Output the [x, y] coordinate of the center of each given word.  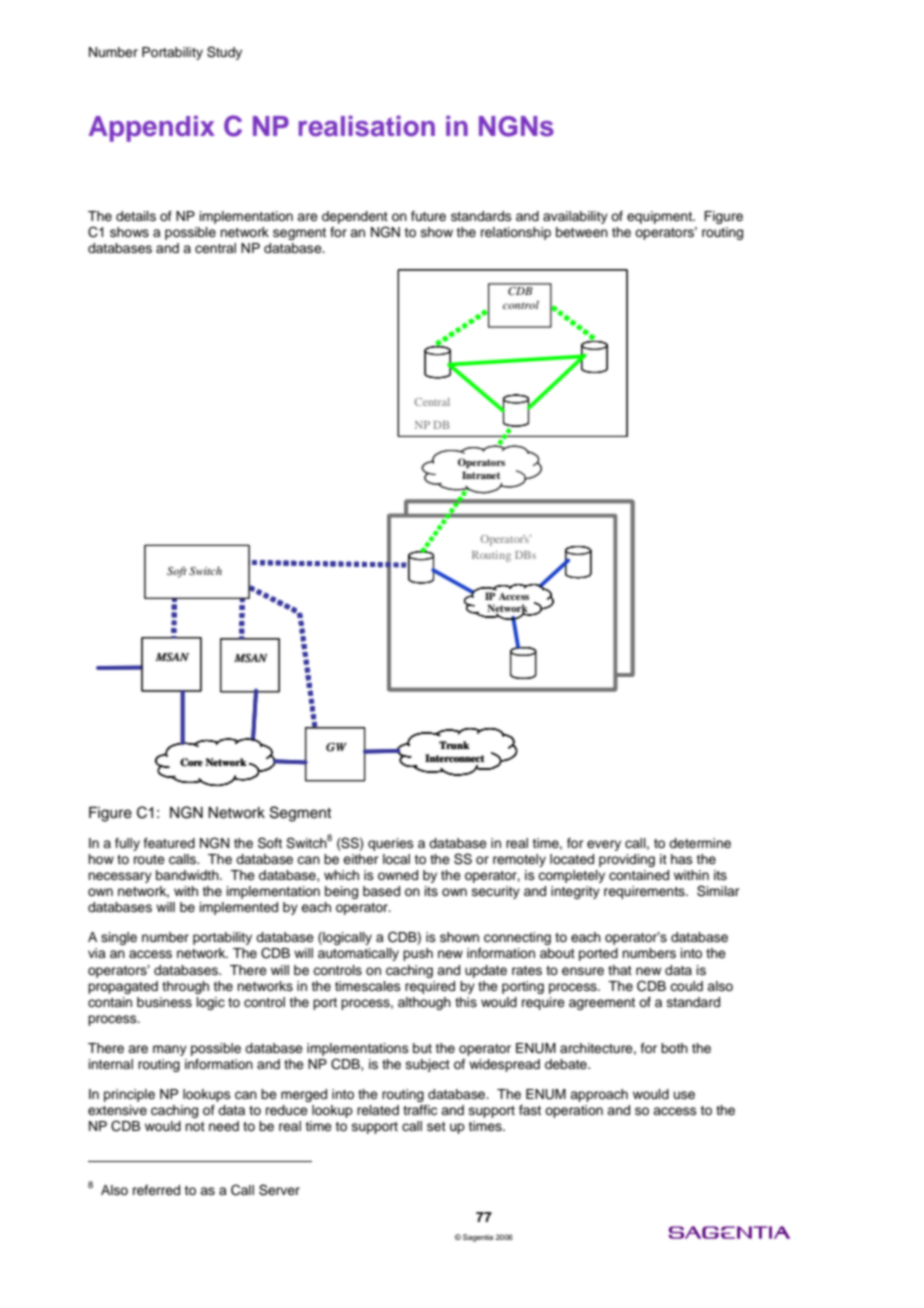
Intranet [481, 475]
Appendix [152, 129]
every [604, 845]
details [136, 216]
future [428, 216]
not [195, 1126]
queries [391, 844]
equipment [660, 217]
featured [169, 843]
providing [627, 860]
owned [398, 875]
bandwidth [188, 875]
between [582, 232]
